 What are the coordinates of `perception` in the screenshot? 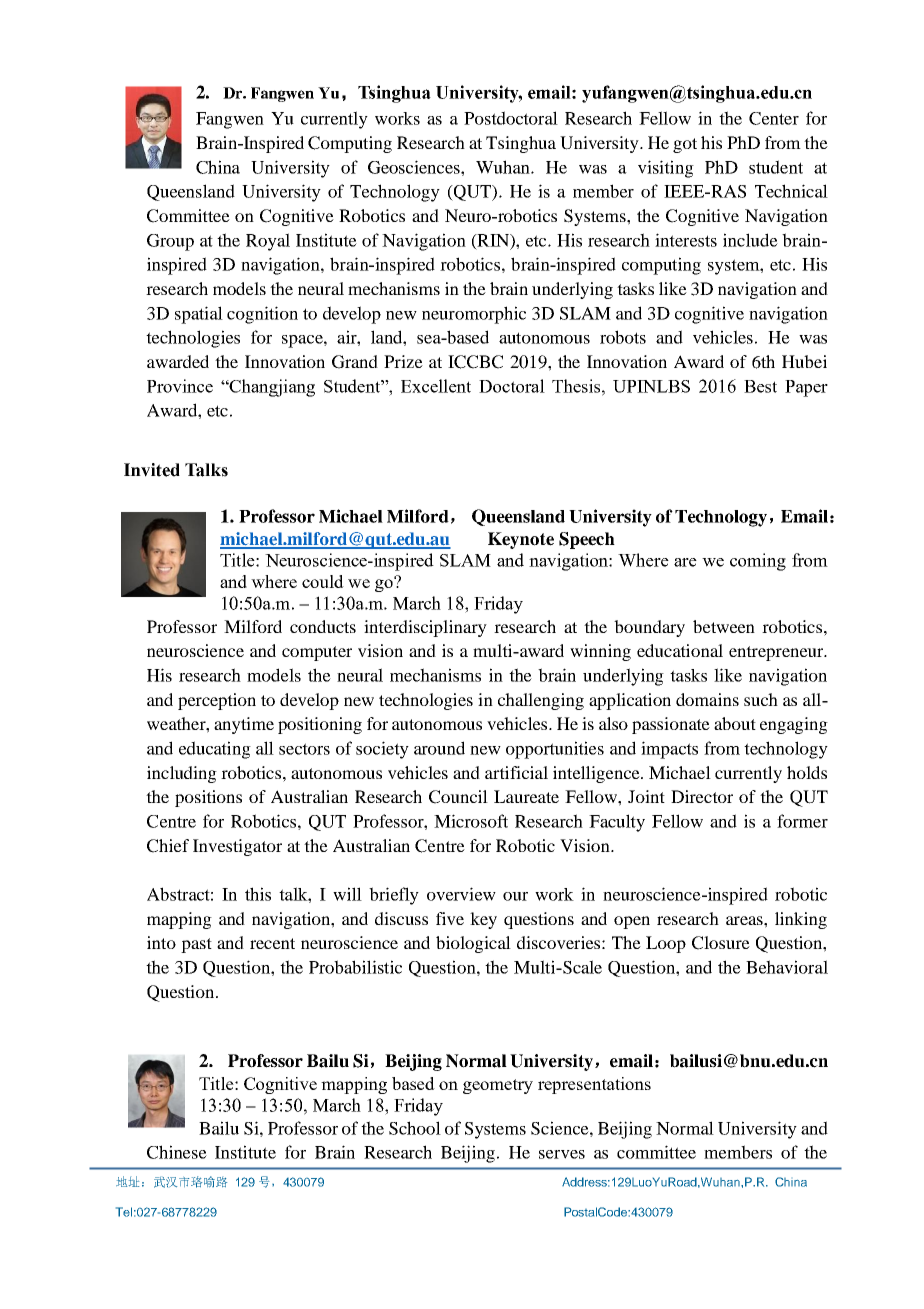 It's located at (217, 701).
